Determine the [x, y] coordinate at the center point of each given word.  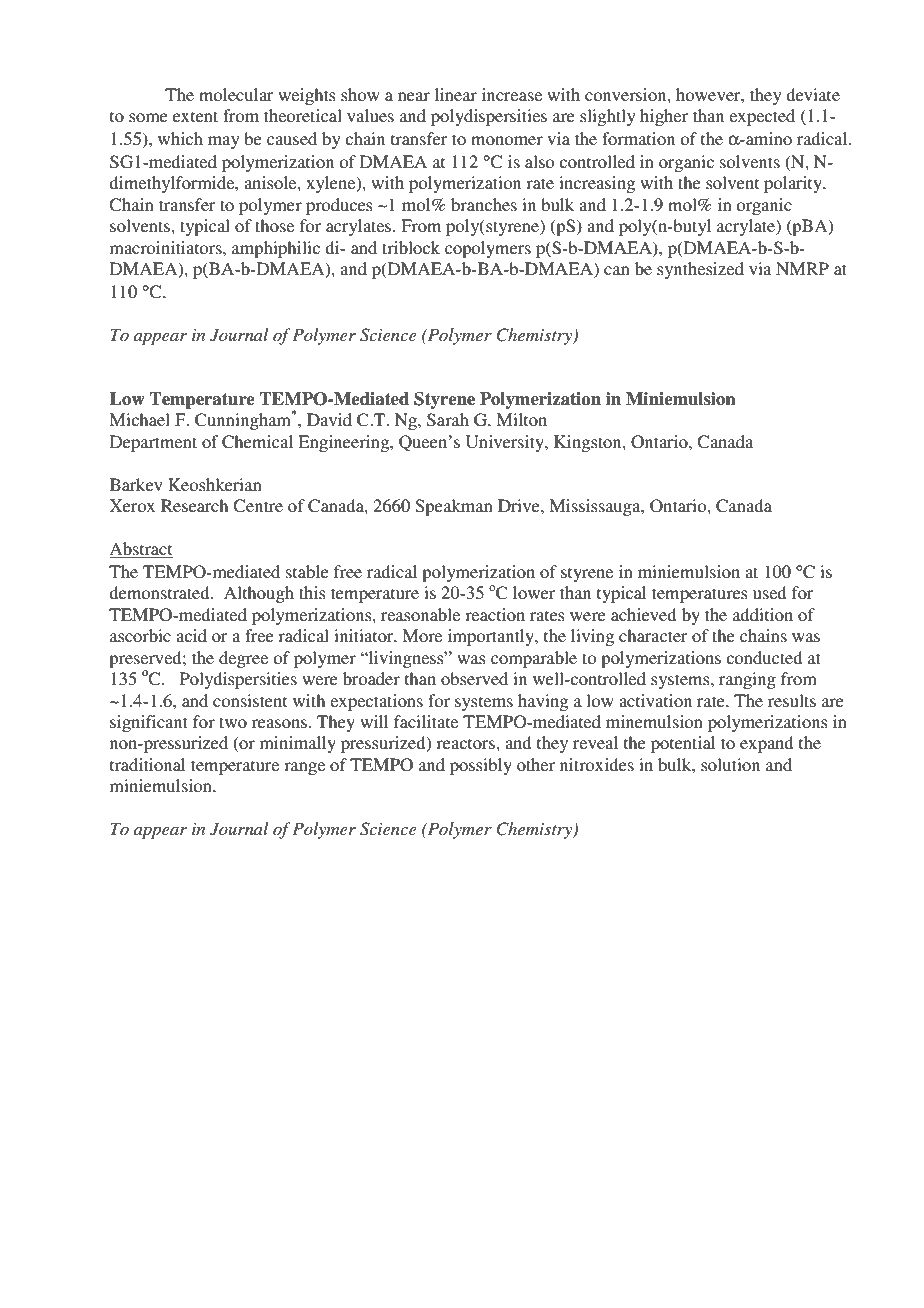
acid [191, 635]
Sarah [448, 420]
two [233, 722]
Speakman [454, 507]
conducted [764, 657]
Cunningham [244, 420]
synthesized [700, 270]
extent [195, 116]
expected [762, 117]
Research [194, 505]
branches [484, 204]
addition [763, 614]
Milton [521, 419]
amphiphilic [276, 249]
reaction [495, 614]
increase [512, 94]
